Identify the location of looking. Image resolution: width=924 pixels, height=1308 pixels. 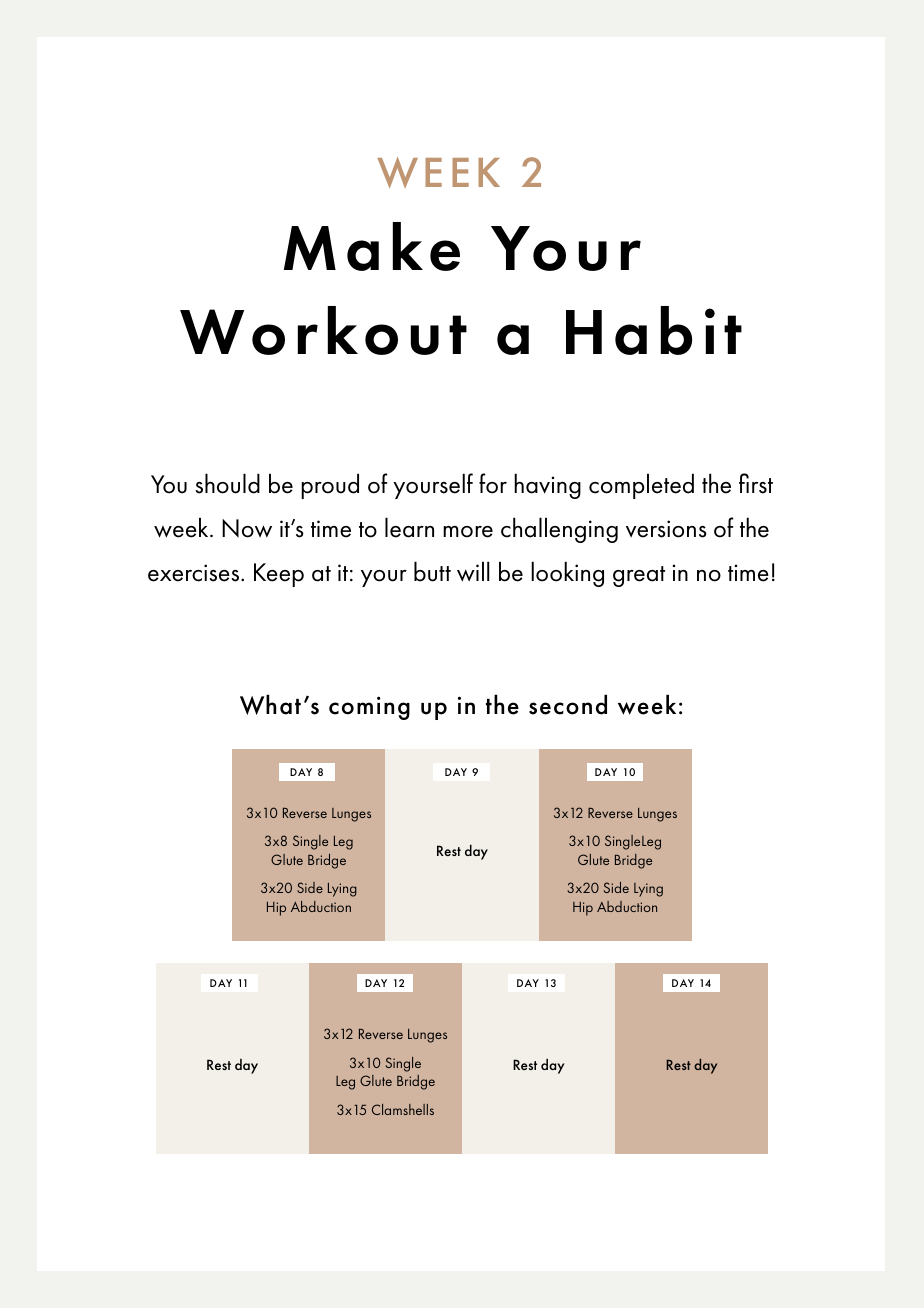
(567, 574).
